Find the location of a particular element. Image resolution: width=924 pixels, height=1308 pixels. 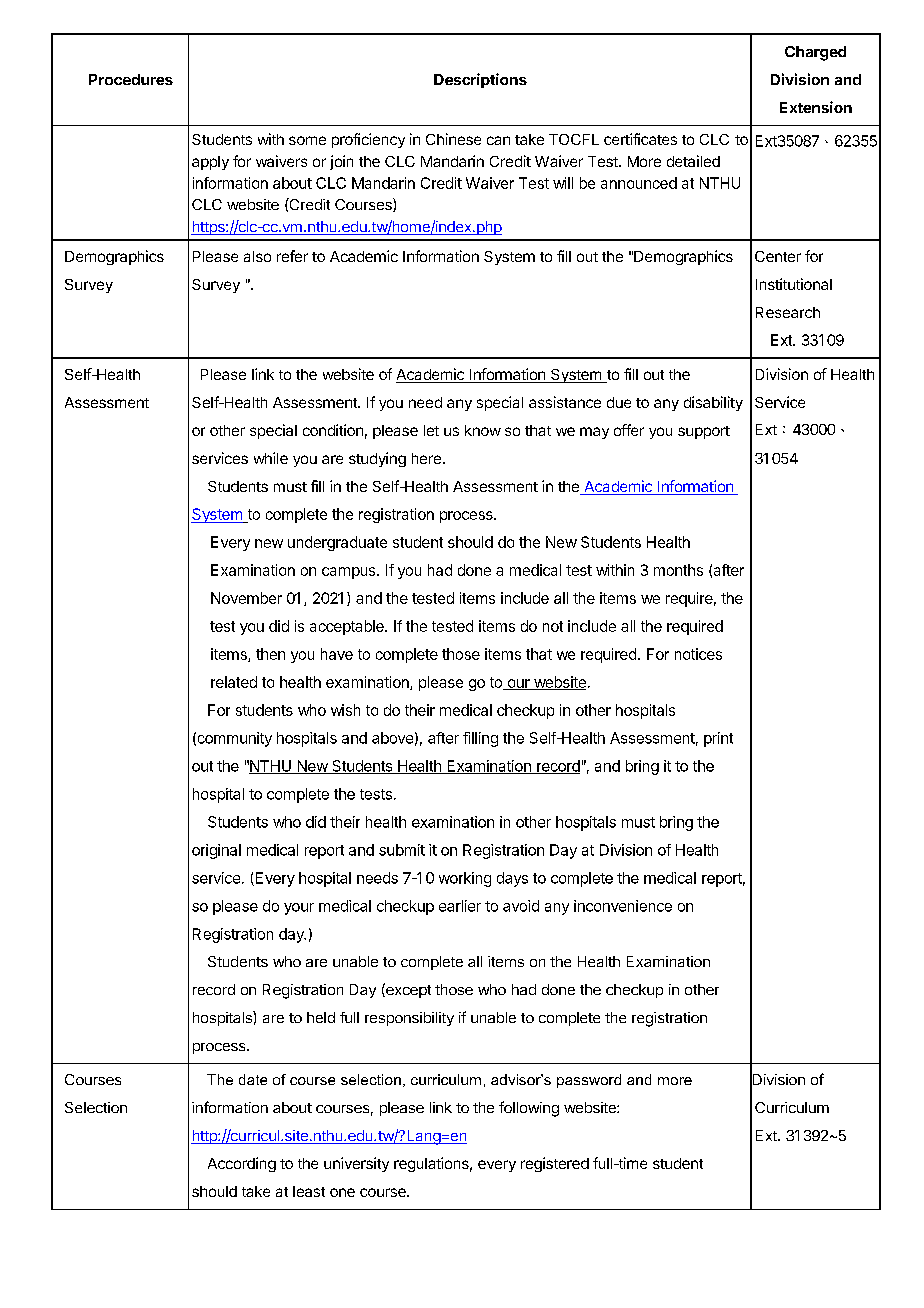

while is located at coordinates (271, 458).
